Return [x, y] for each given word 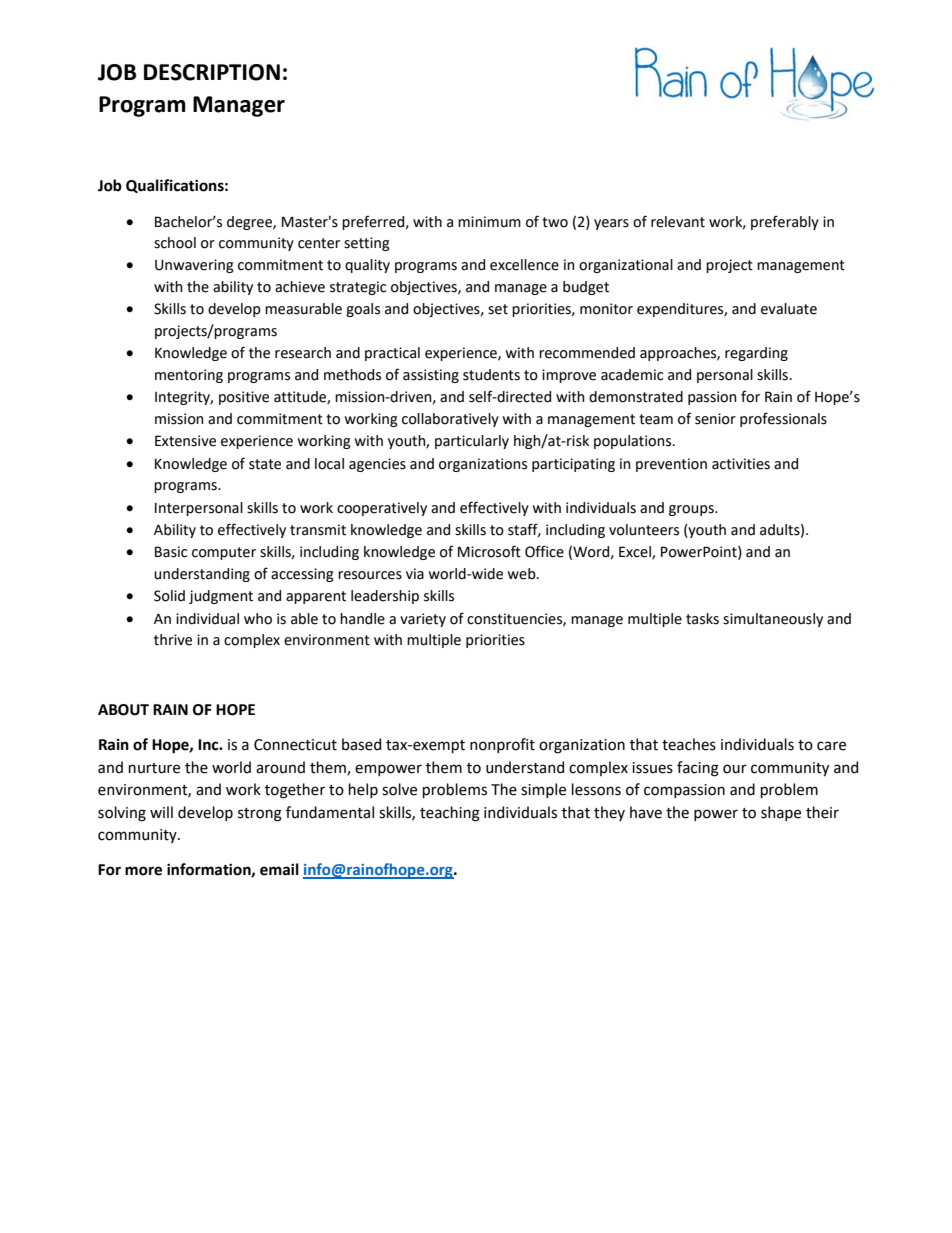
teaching [450, 814]
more [143, 871]
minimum [489, 222]
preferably [785, 222]
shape [781, 813]
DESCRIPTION [212, 72]
